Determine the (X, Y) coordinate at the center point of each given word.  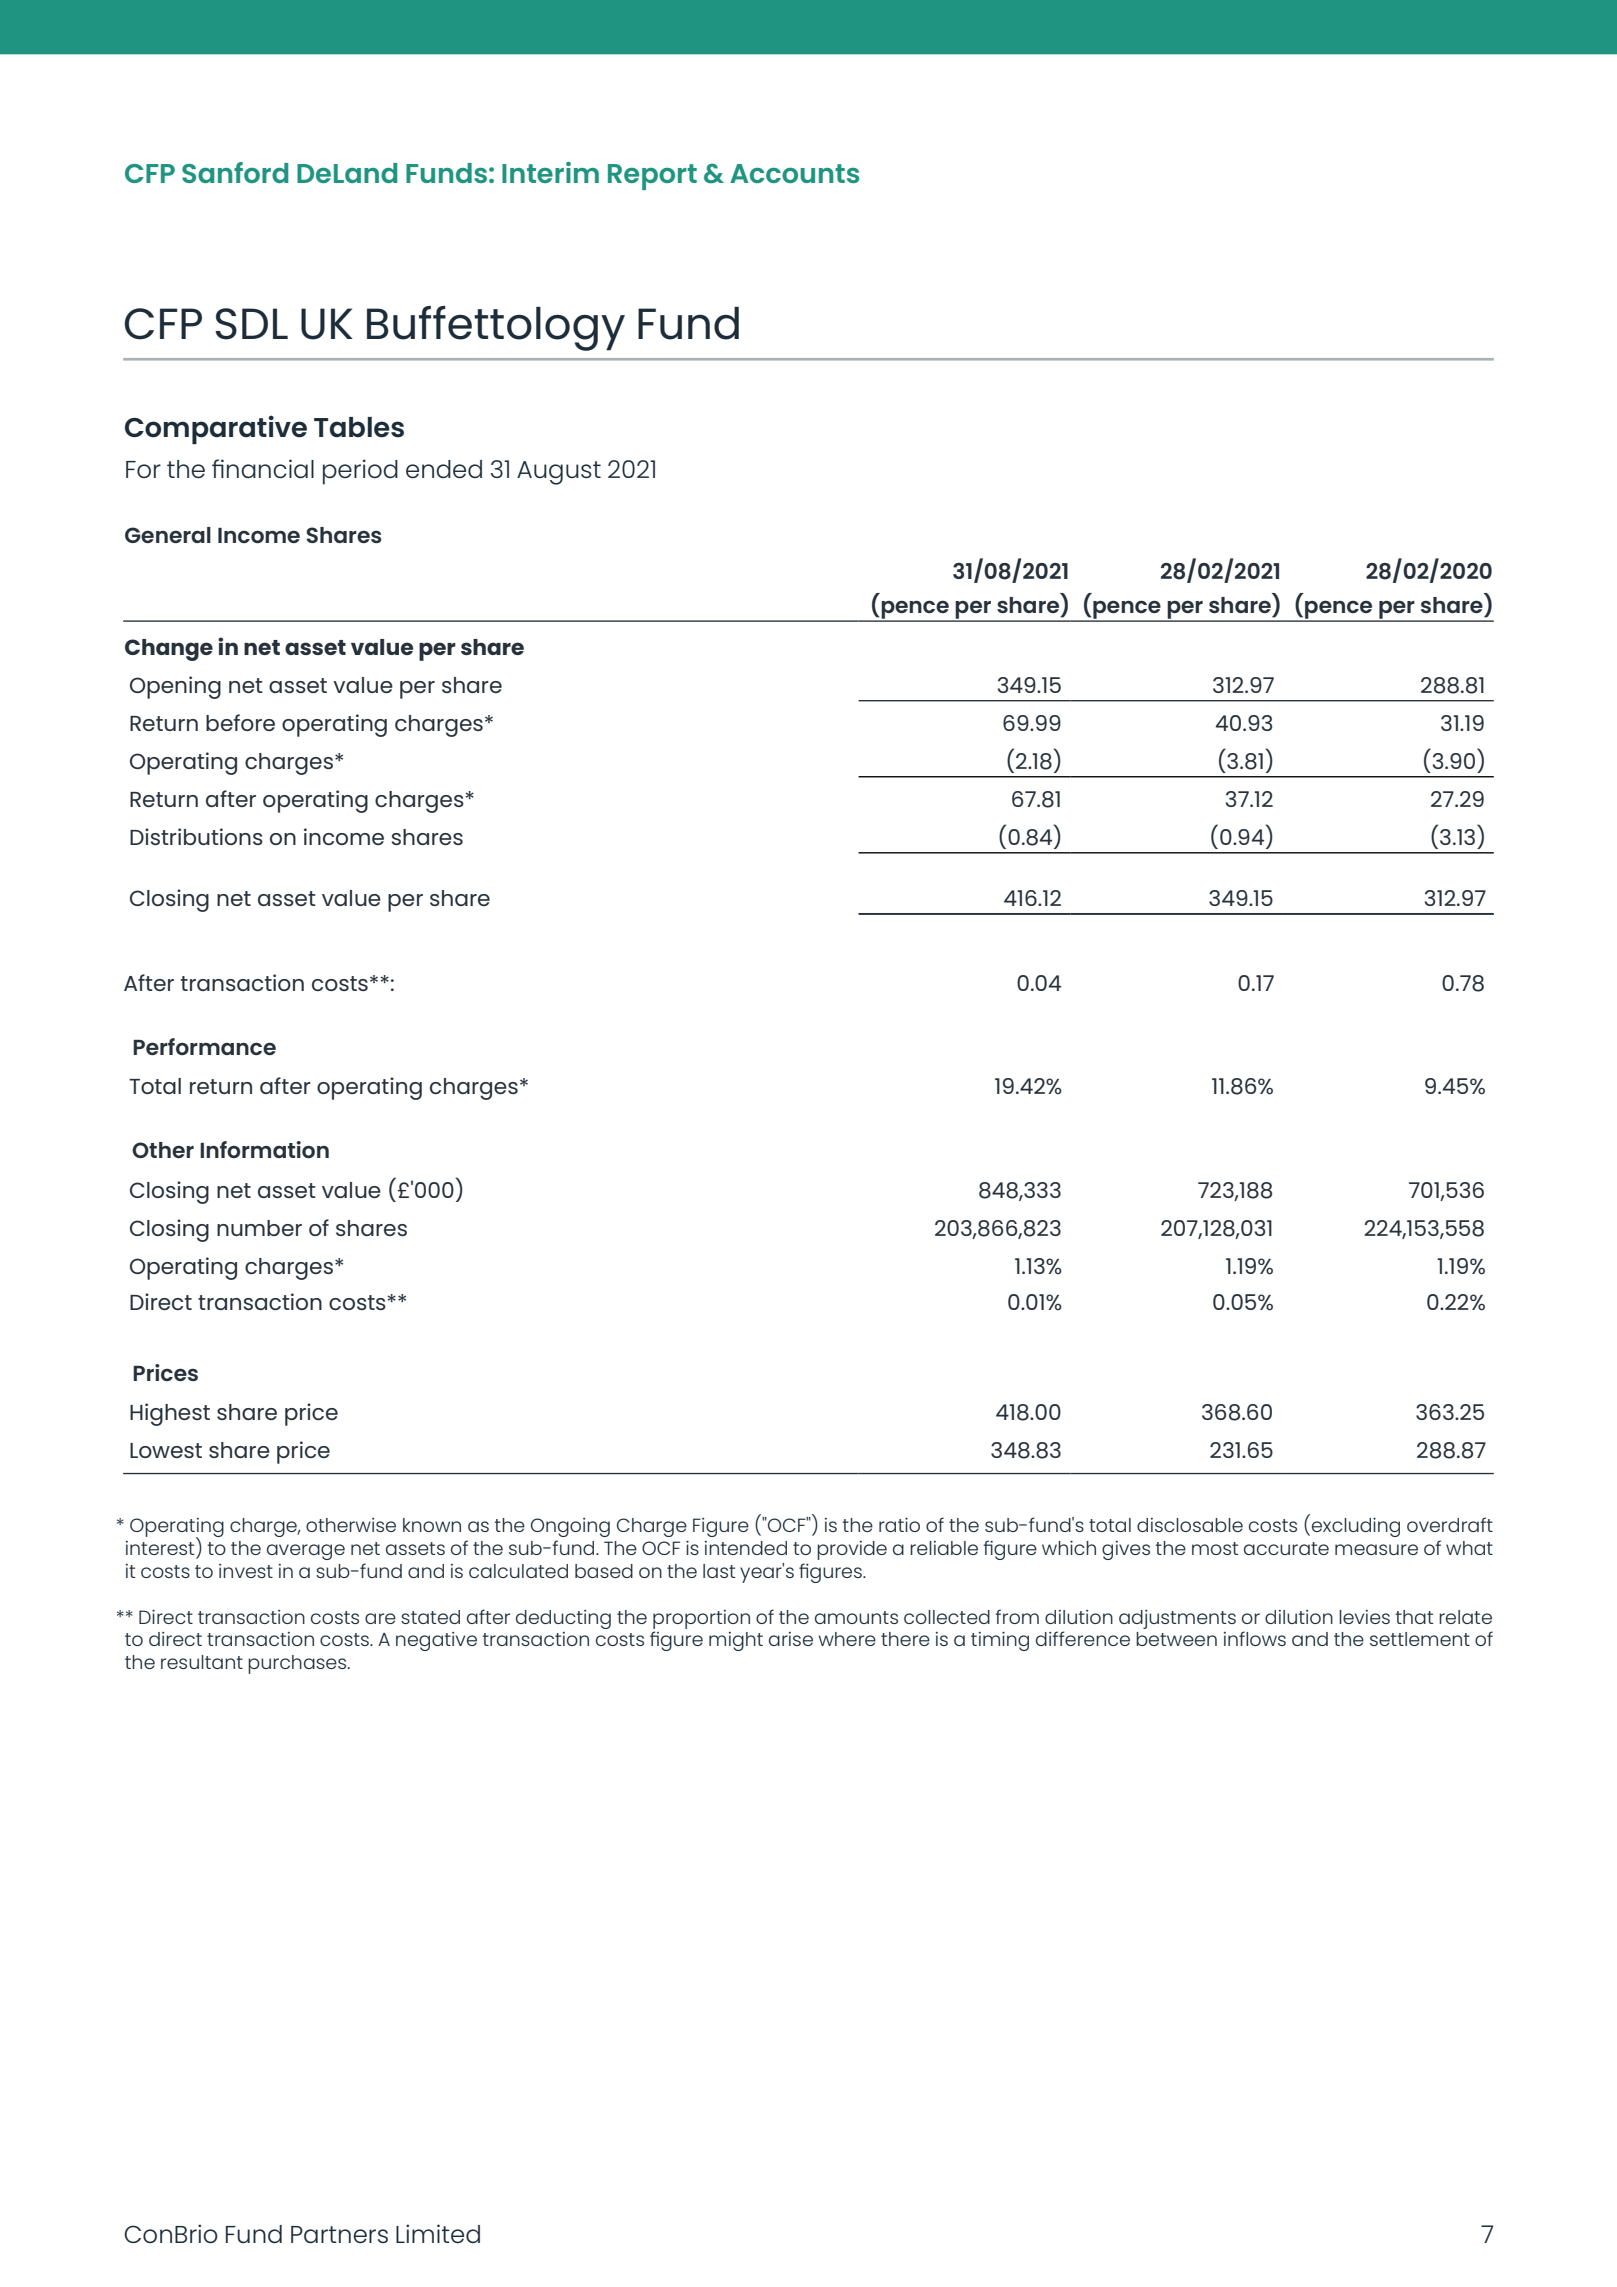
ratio (899, 1525)
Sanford (235, 172)
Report (652, 177)
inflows (1255, 1638)
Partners (339, 2234)
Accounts (794, 173)
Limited (438, 2233)
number (259, 1228)
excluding (1356, 1527)
